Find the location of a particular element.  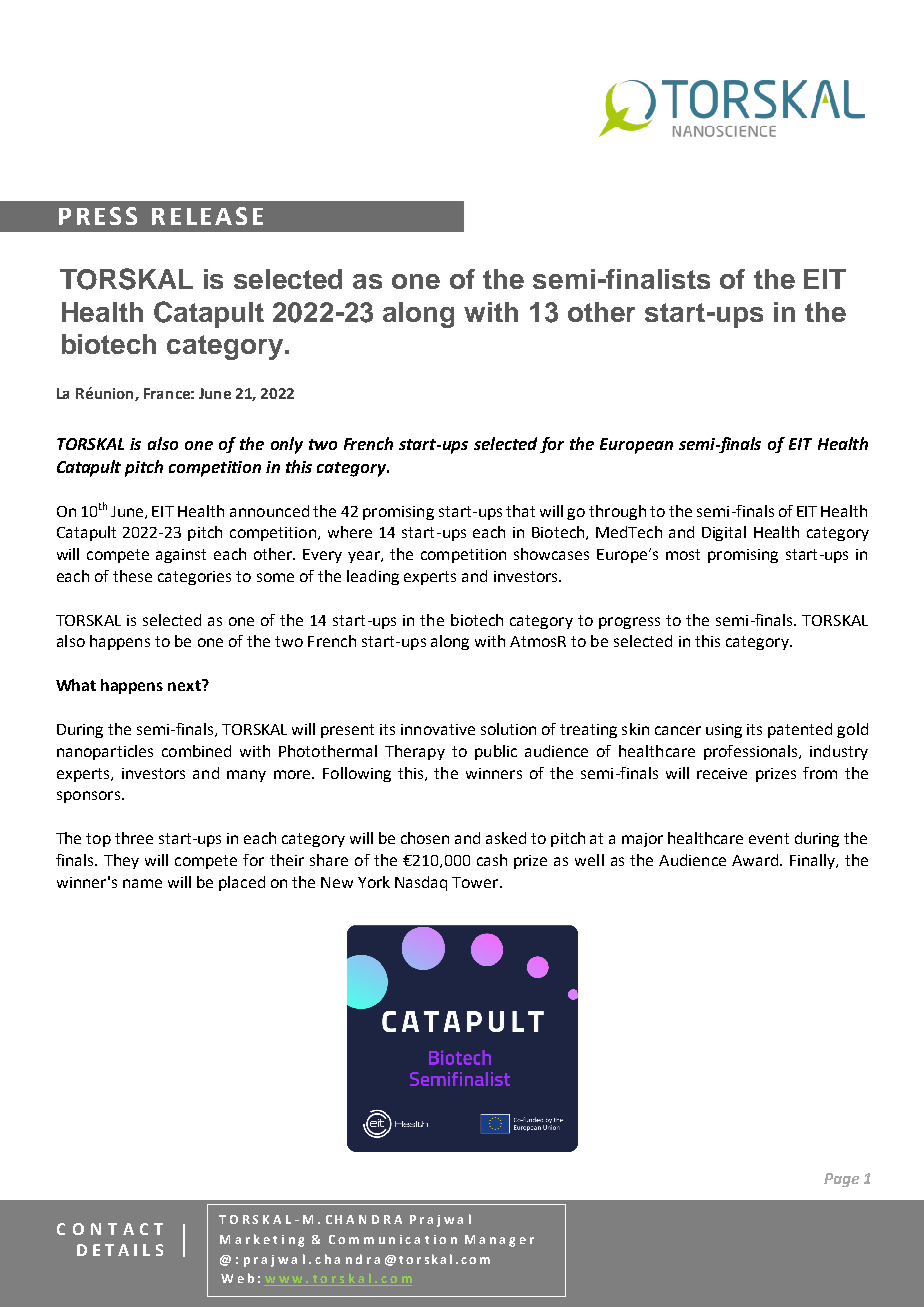

announced is located at coordinates (269, 511).
